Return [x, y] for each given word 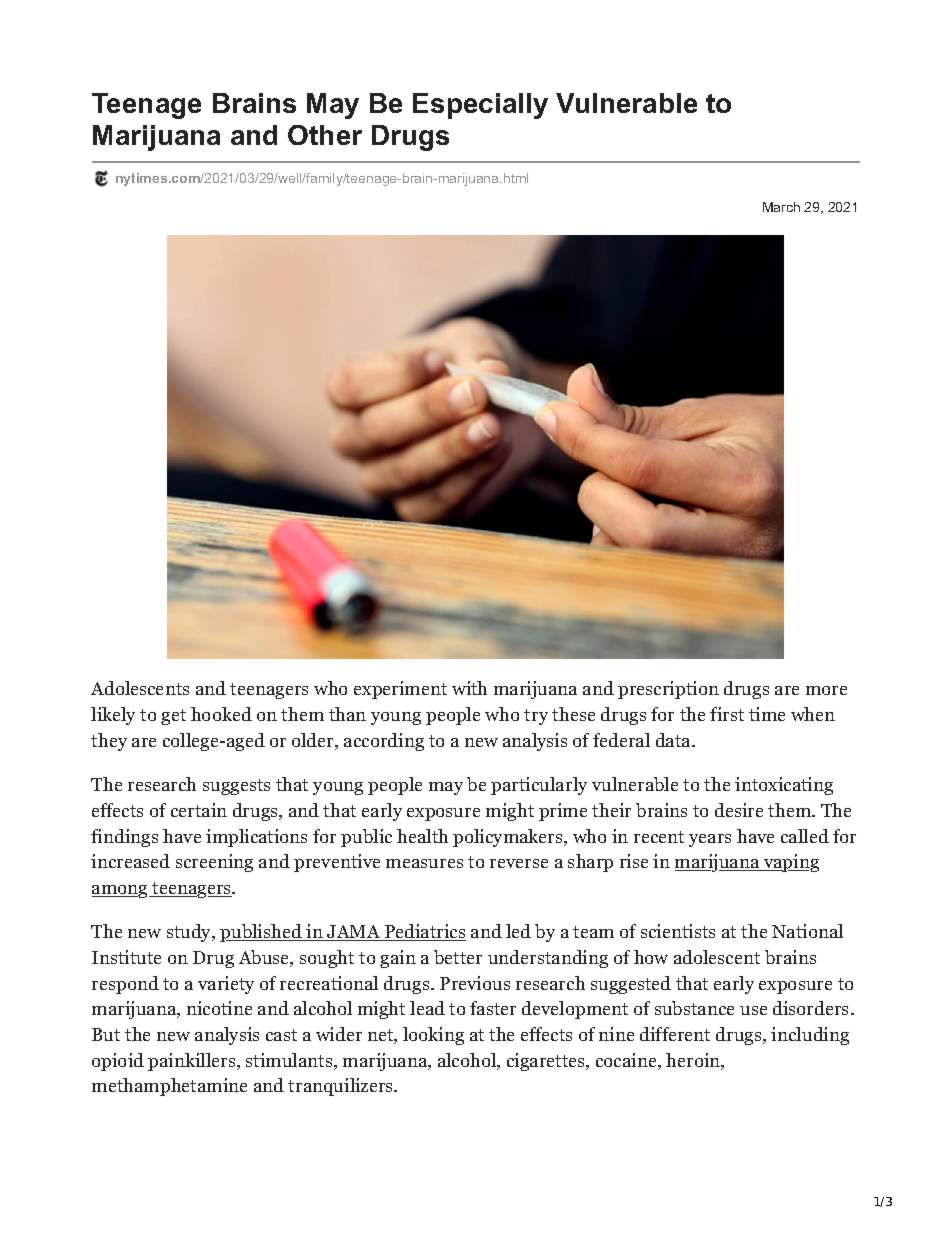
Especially [480, 106]
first [727, 714]
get [173, 717]
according [384, 742]
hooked [221, 714]
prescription [668, 690]
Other [325, 135]
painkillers [193, 1062]
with [469, 688]
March [781, 207]
